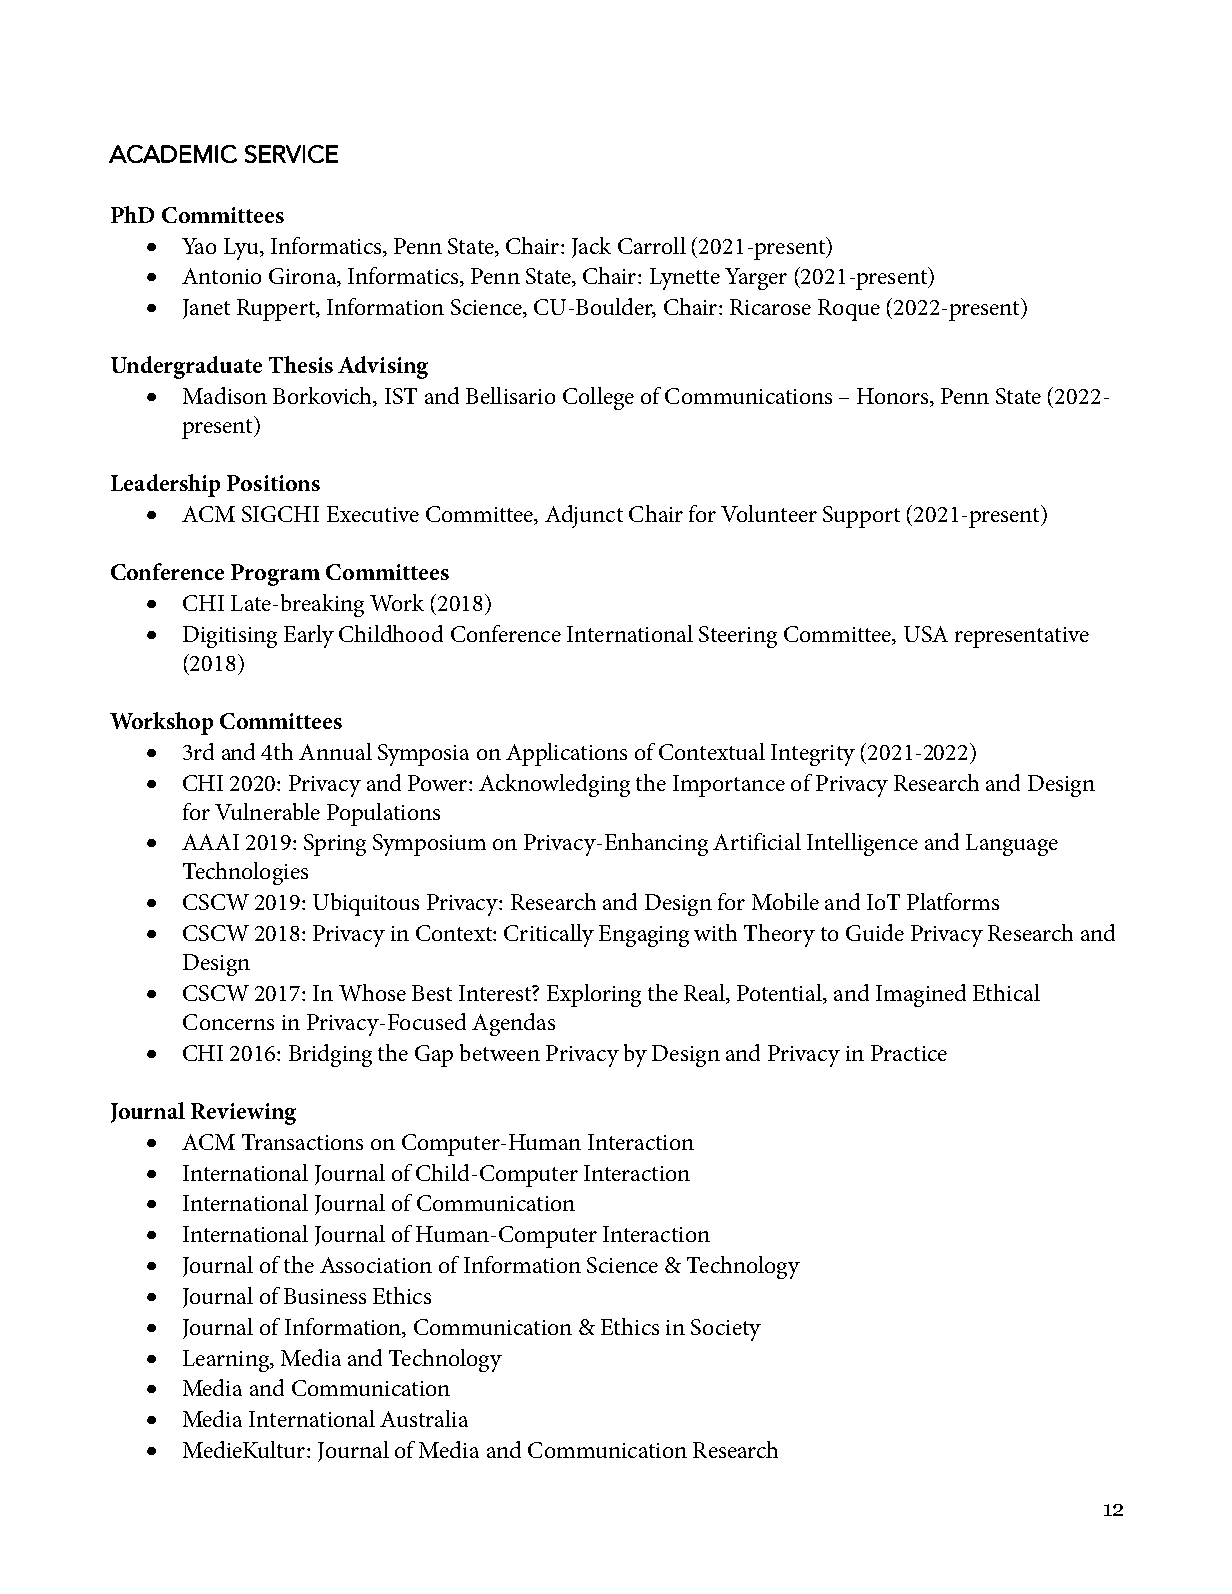 Image resolution: width=1232 pixels, height=1594 pixels. Describe the element at coordinates (849, 310) in the screenshot. I see `Roque` at that location.
